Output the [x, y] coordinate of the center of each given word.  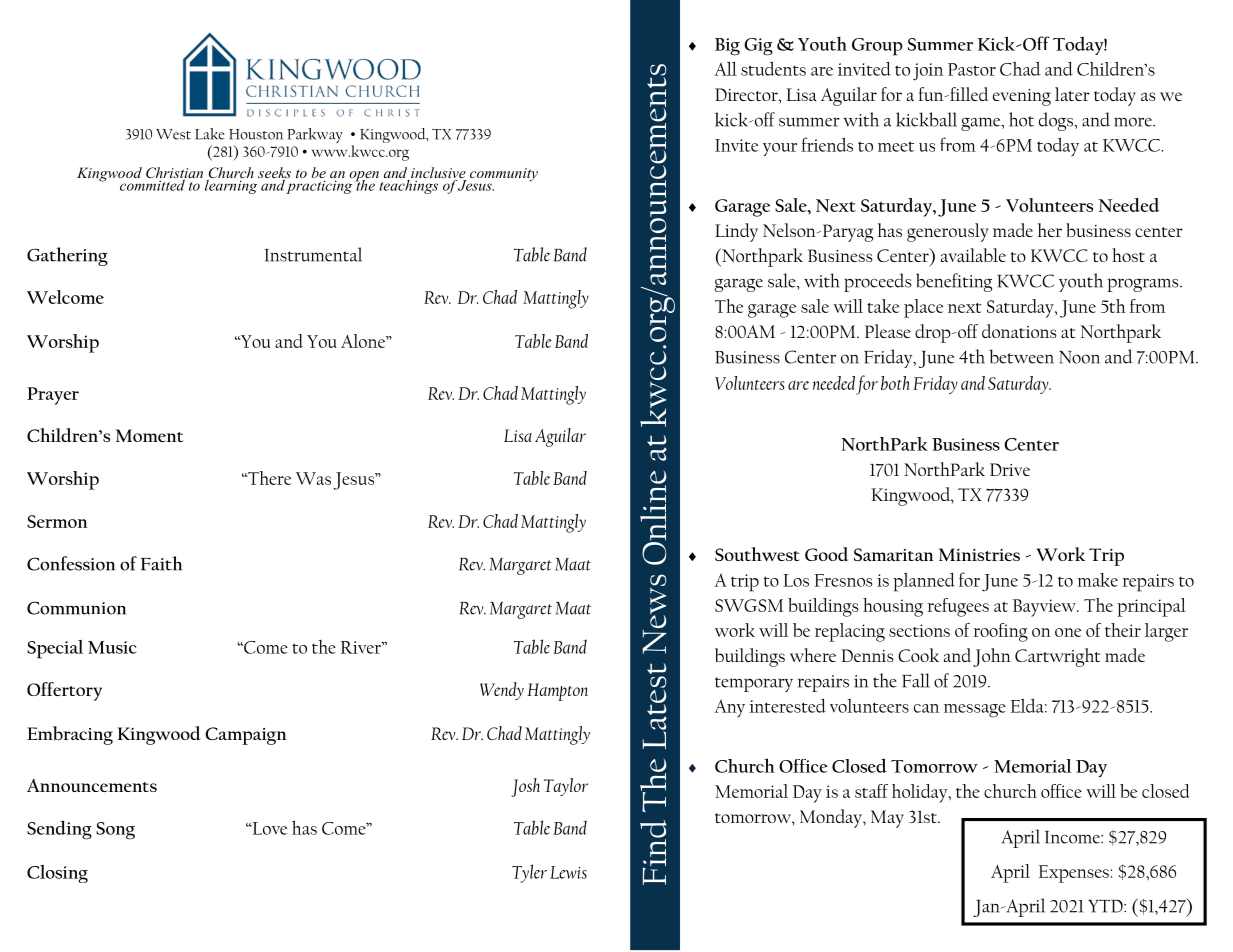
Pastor [972, 69]
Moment [149, 435]
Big [727, 47]
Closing [57, 874]
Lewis [568, 872]
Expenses [1075, 874]
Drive [1010, 469]
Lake [210, 134]
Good [826, 554]
